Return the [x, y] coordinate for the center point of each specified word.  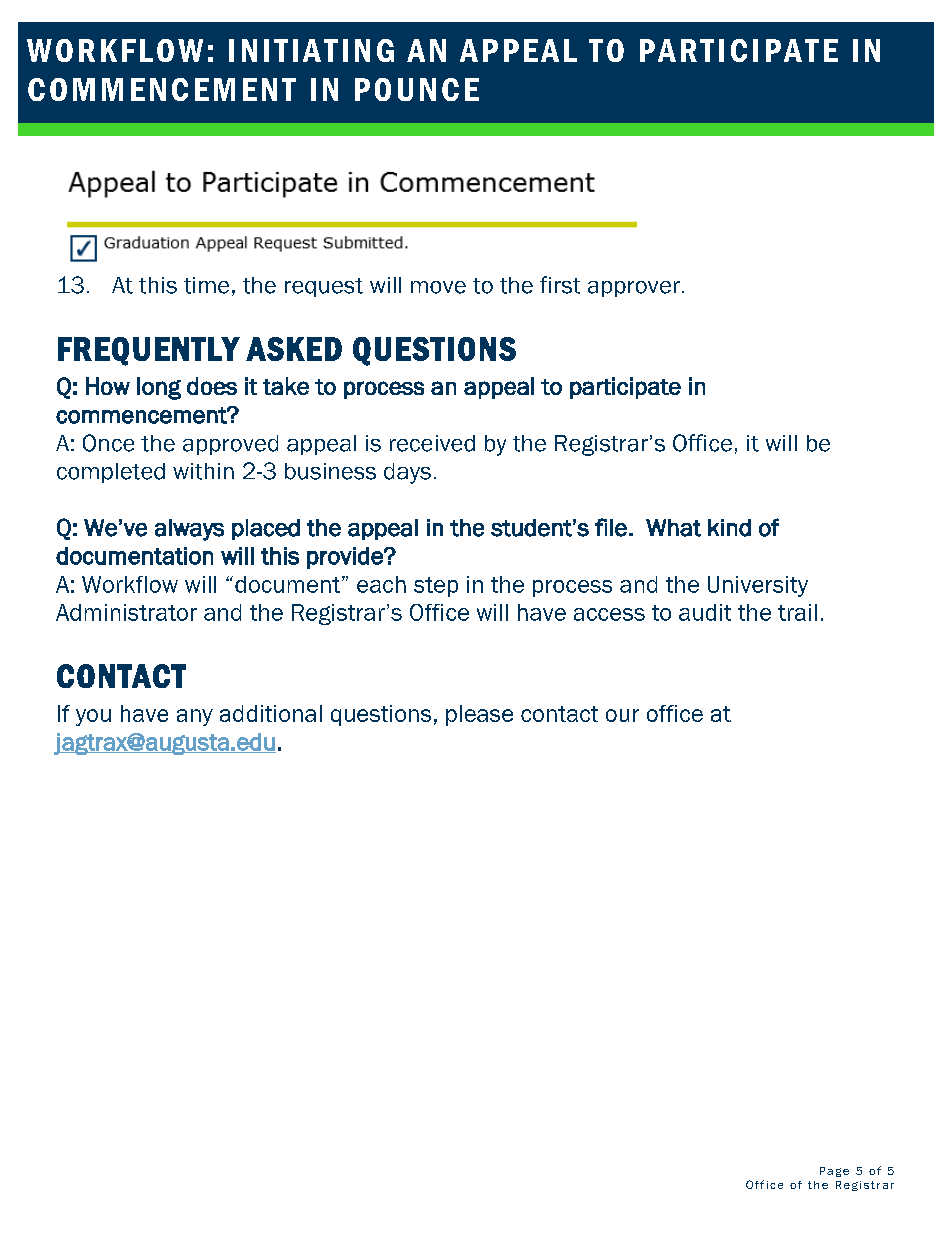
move [438, 287]
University [758, 586]
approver [634, 289]
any [195, 717]
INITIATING [311, 50]
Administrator [126, 612]
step [436, 587]
